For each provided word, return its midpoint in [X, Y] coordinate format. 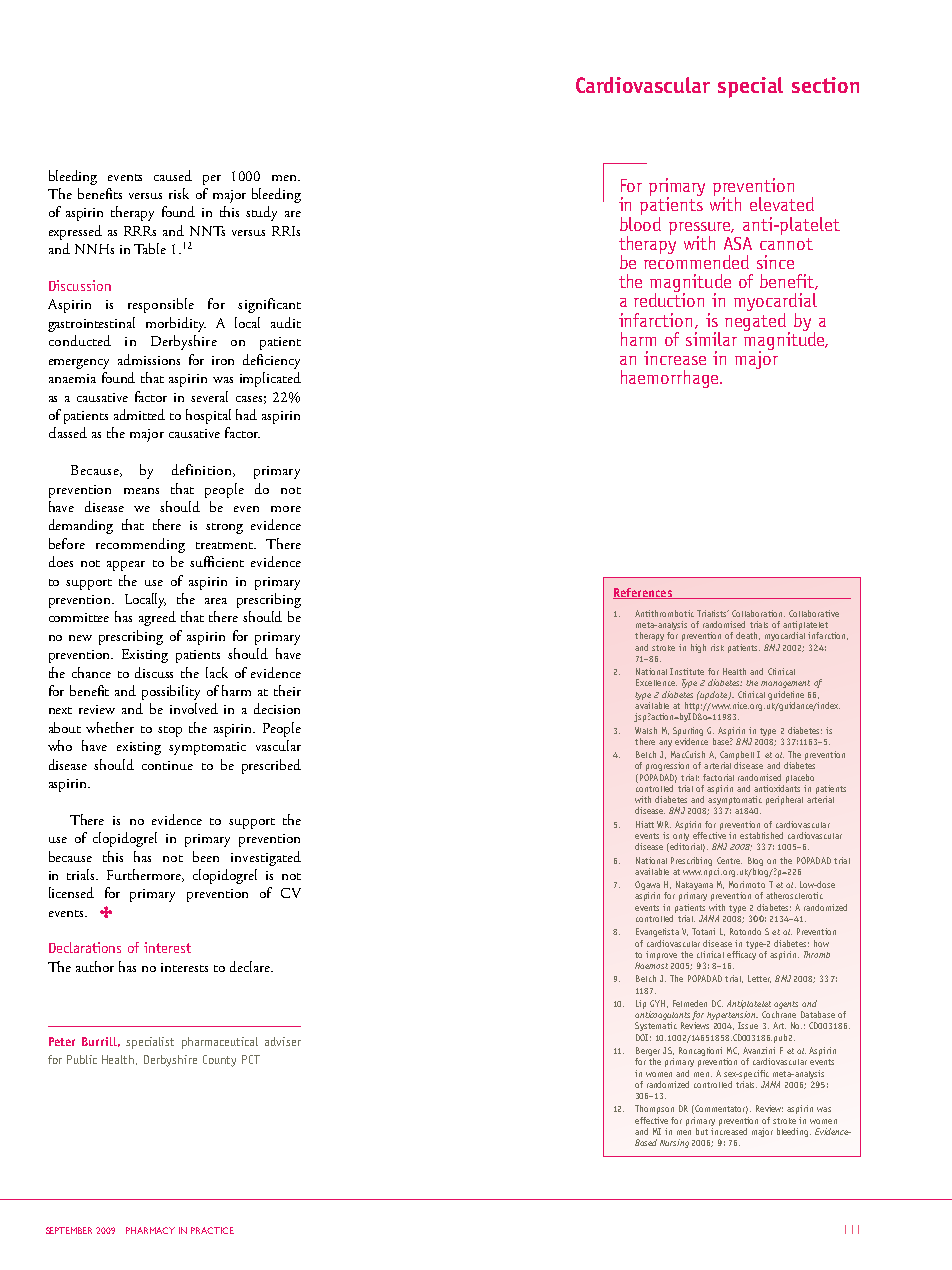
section [825, 85]
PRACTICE [212, 1230]
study [261, 213]
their [287, 690]
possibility [171, 692]
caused [173, 175]
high [698, 648]
